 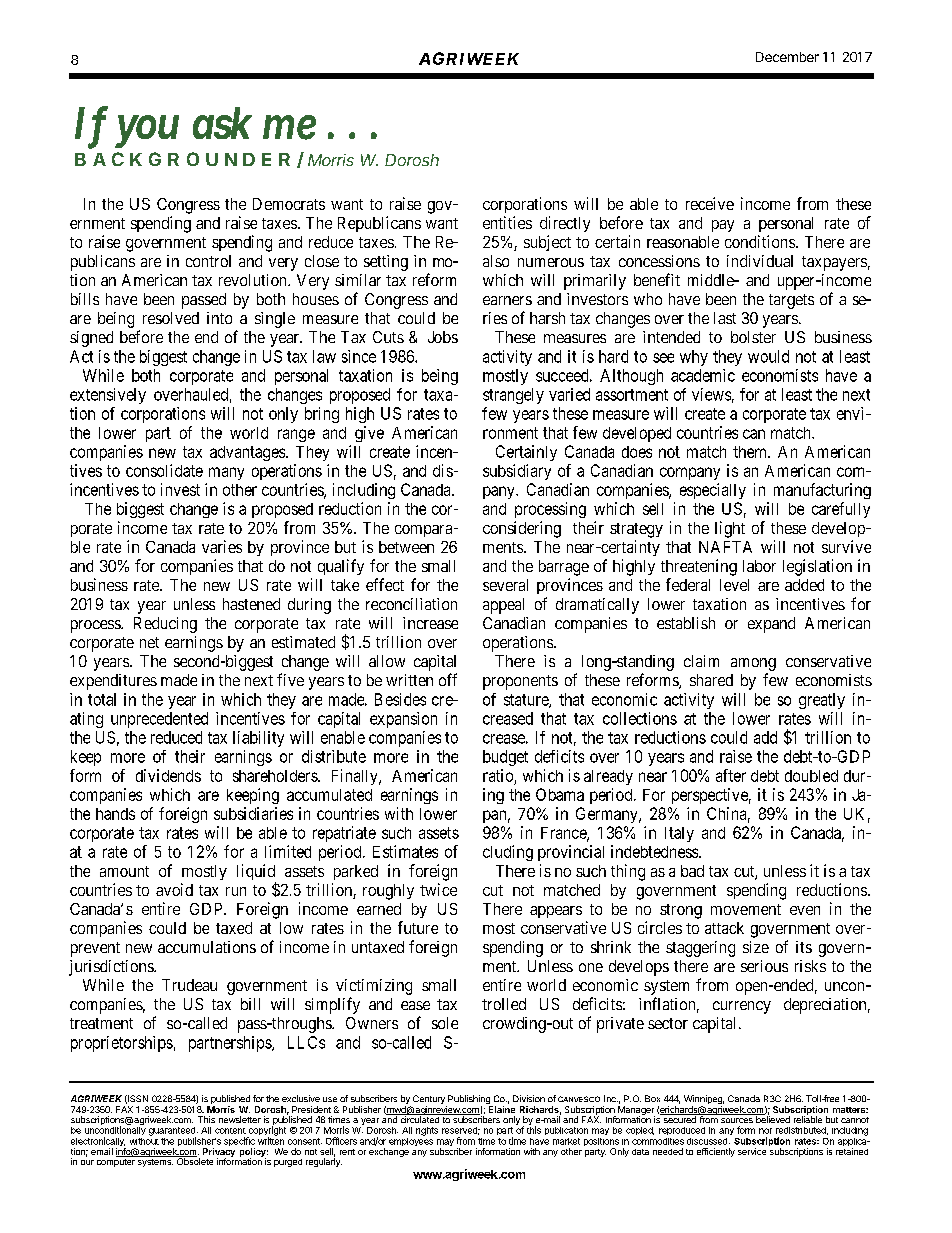 I want to click on budget, so click(x=505, y=758).
